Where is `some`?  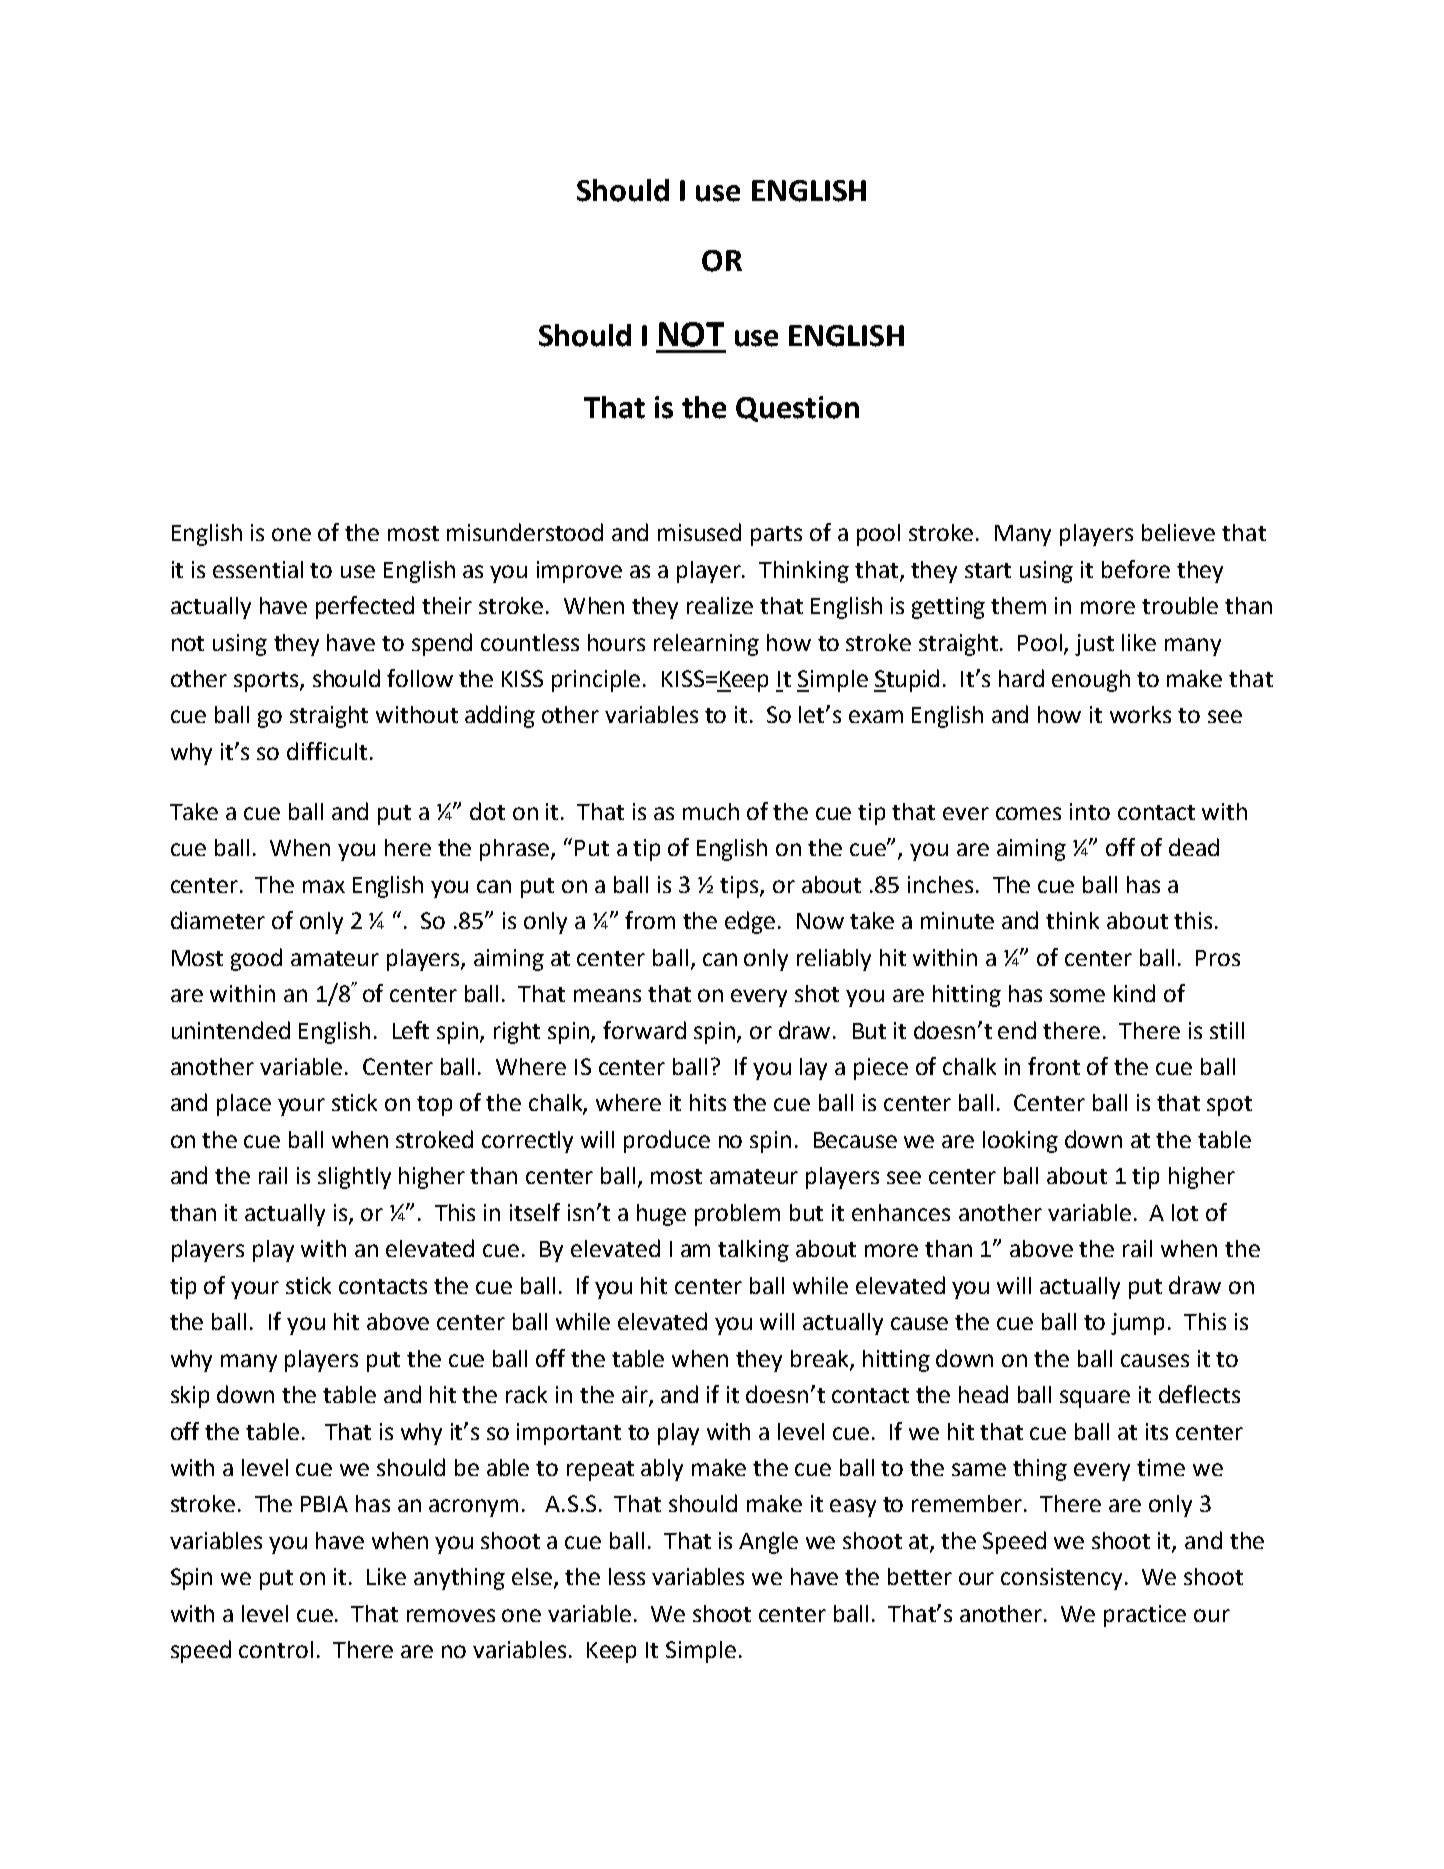 some is located at coordinates (1077, 995).
